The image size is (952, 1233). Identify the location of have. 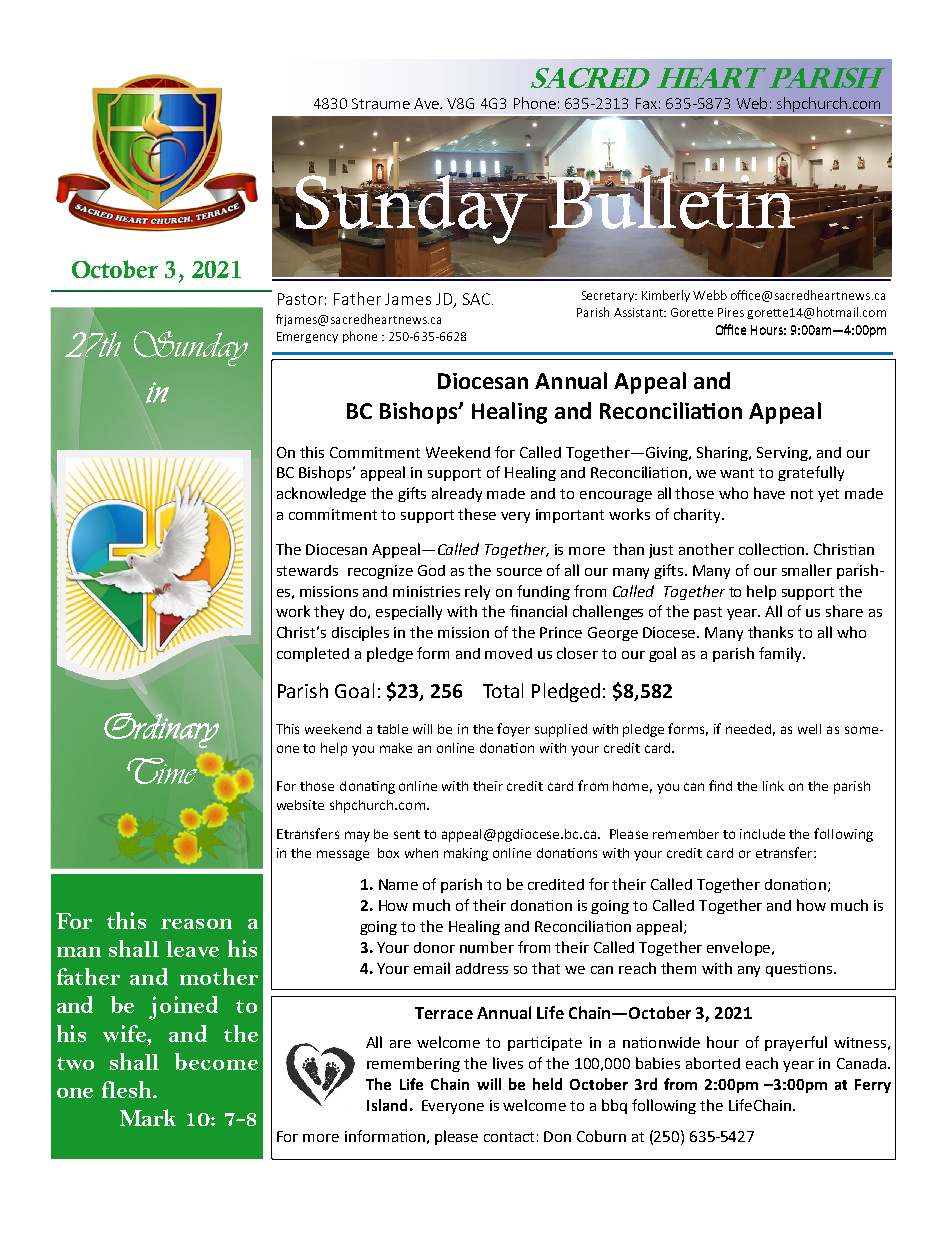
(769, 493).
